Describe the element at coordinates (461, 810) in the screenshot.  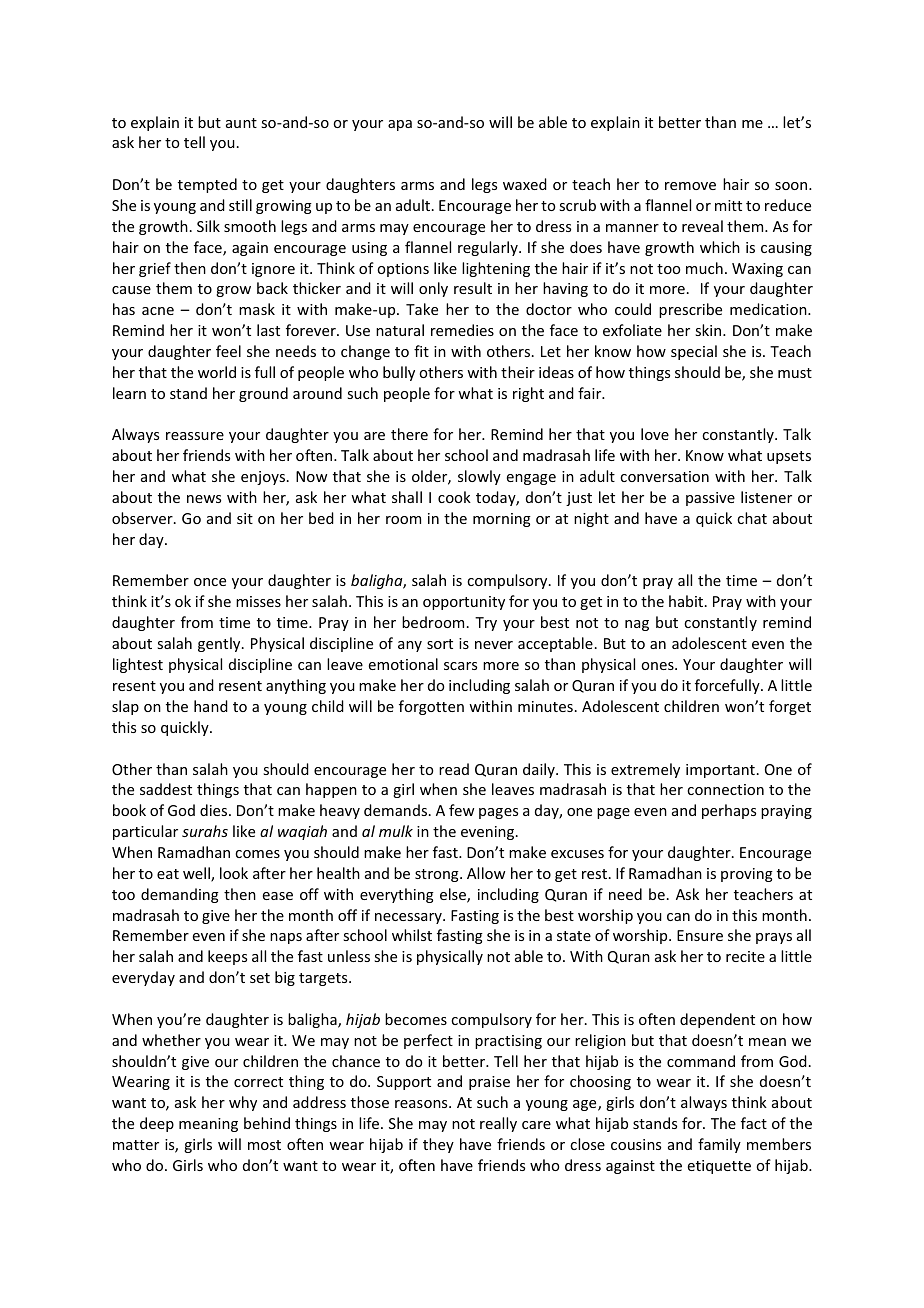
I see `few` at that location.
